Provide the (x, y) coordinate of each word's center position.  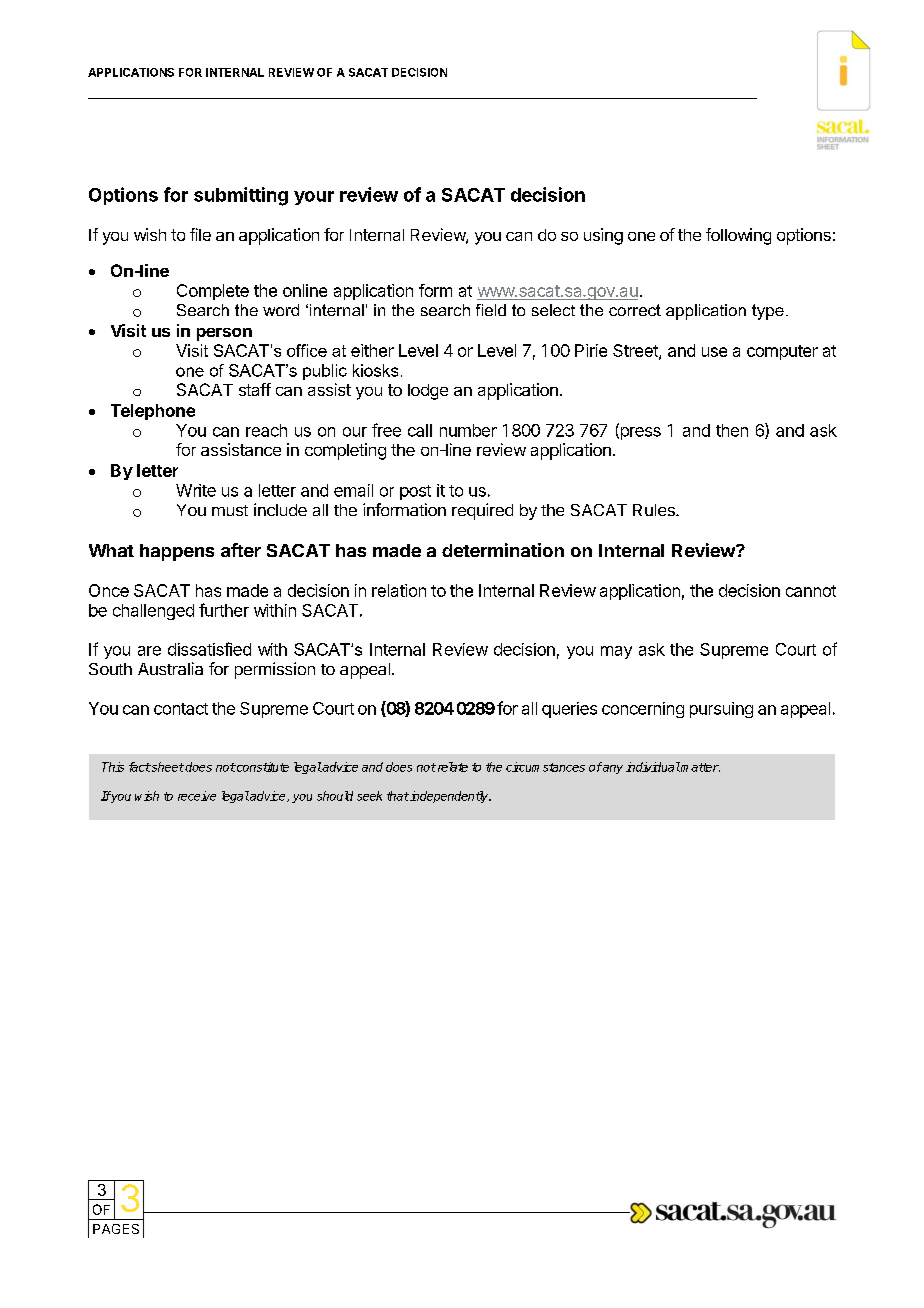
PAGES (116, 1229)
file (200, 234)
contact (181, 709)
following (738, 236)
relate (451, 767)
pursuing (721, 710)
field (491, 310)
